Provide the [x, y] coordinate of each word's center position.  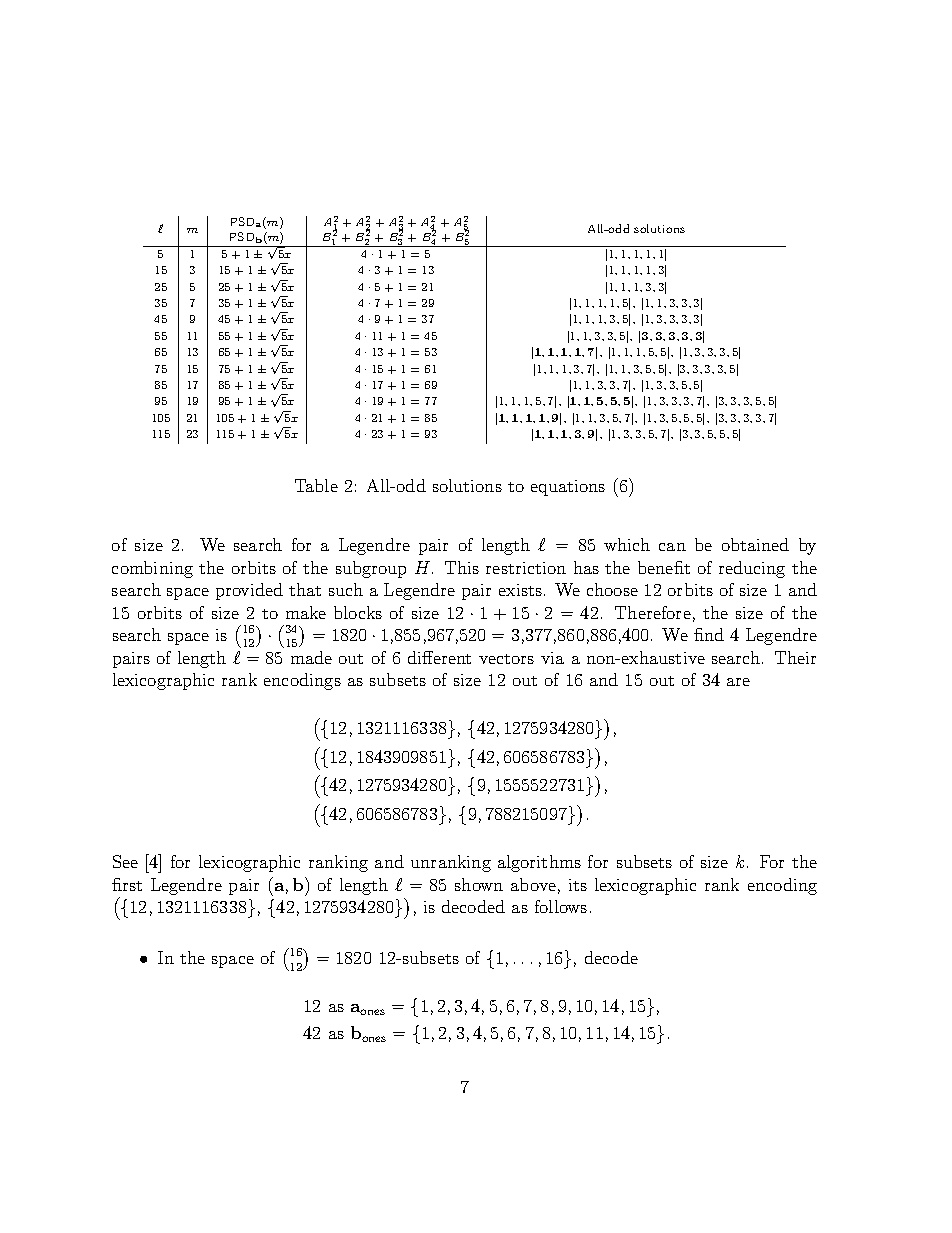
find [709, 634]
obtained [755, 544]
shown [479, 884]
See [125, 861]
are [738, 682]
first [127, 884]
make [306, 612]
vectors [506, 659]
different [439, 657]
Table [316, 485]
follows [561, 906]
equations [568, 488]
